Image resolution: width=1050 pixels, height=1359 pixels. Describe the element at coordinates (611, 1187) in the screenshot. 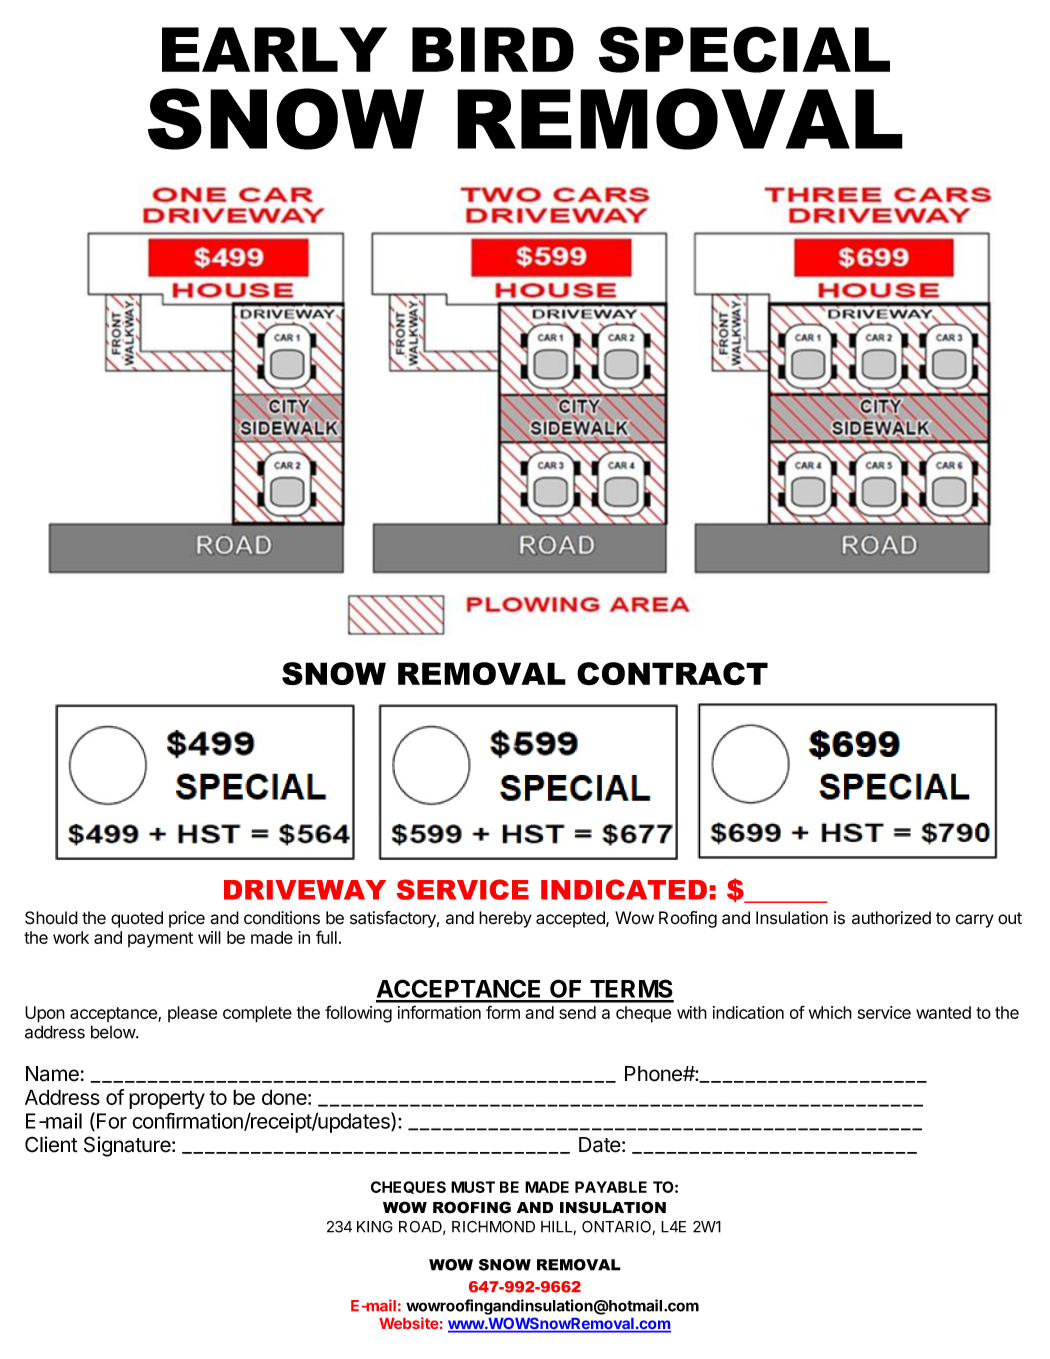

I see `PAYABLE` at that location.
